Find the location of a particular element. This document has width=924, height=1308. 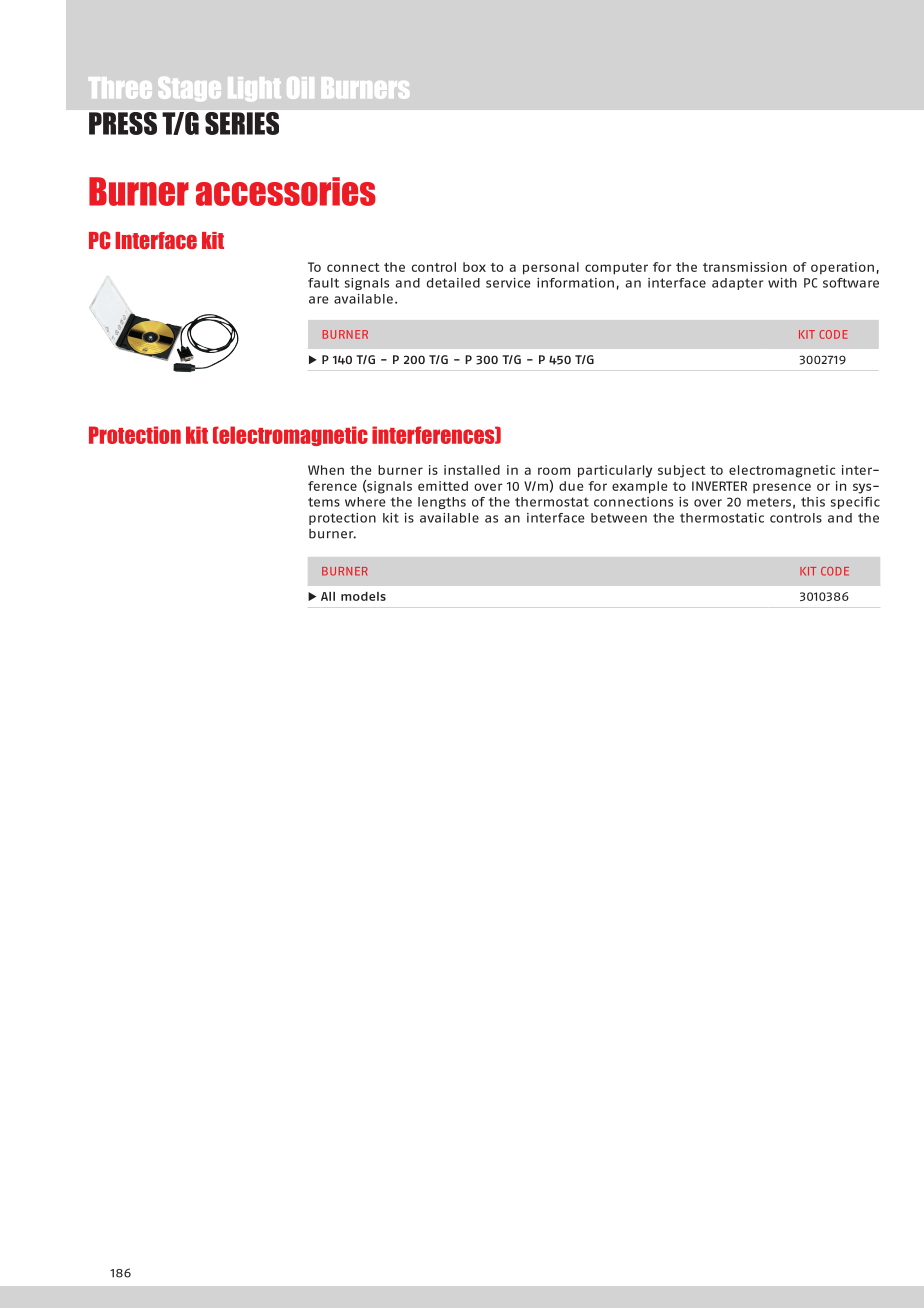

accessories is located at coordinates (286, 191).
